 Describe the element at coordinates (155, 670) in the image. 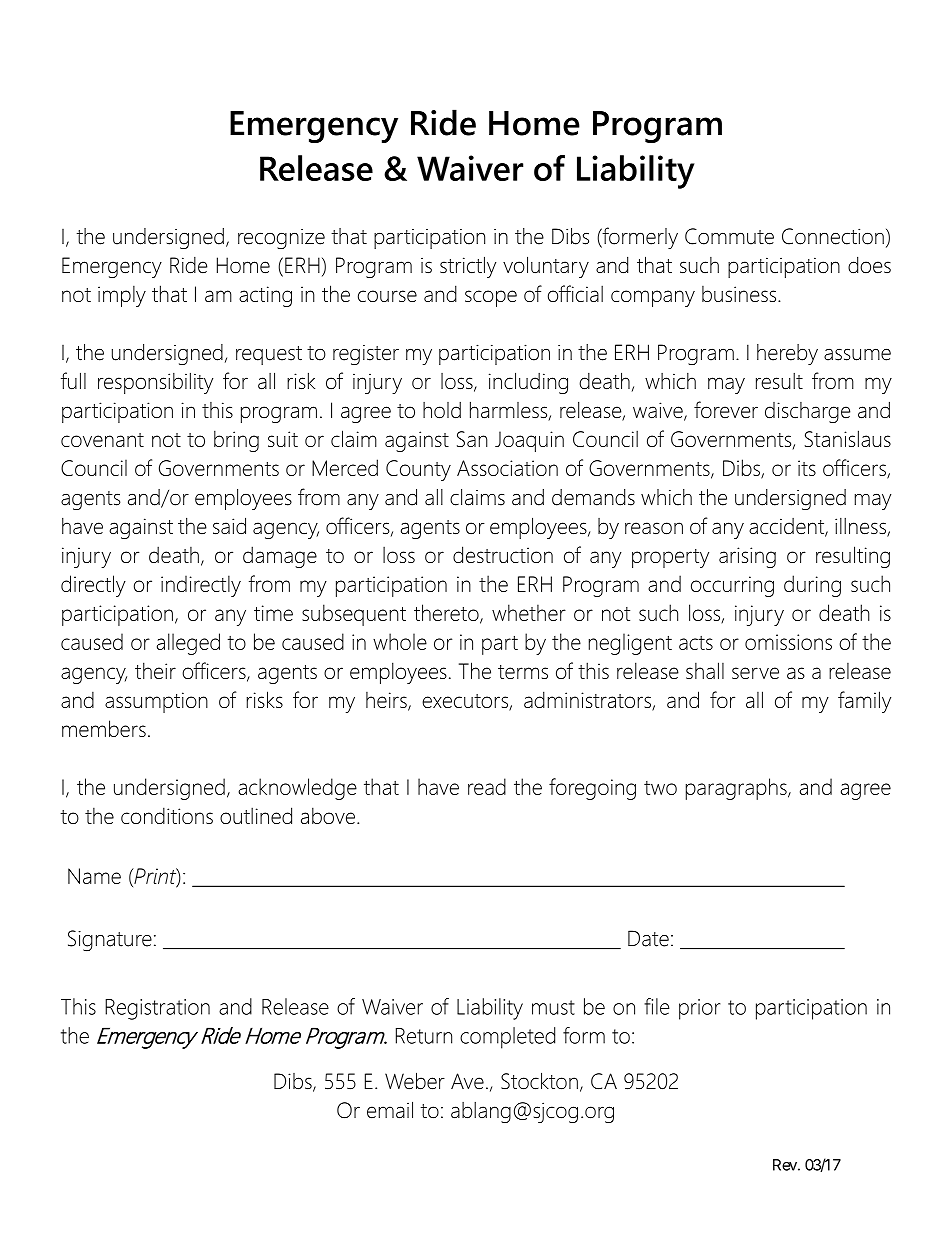

I see `their` at that location.
